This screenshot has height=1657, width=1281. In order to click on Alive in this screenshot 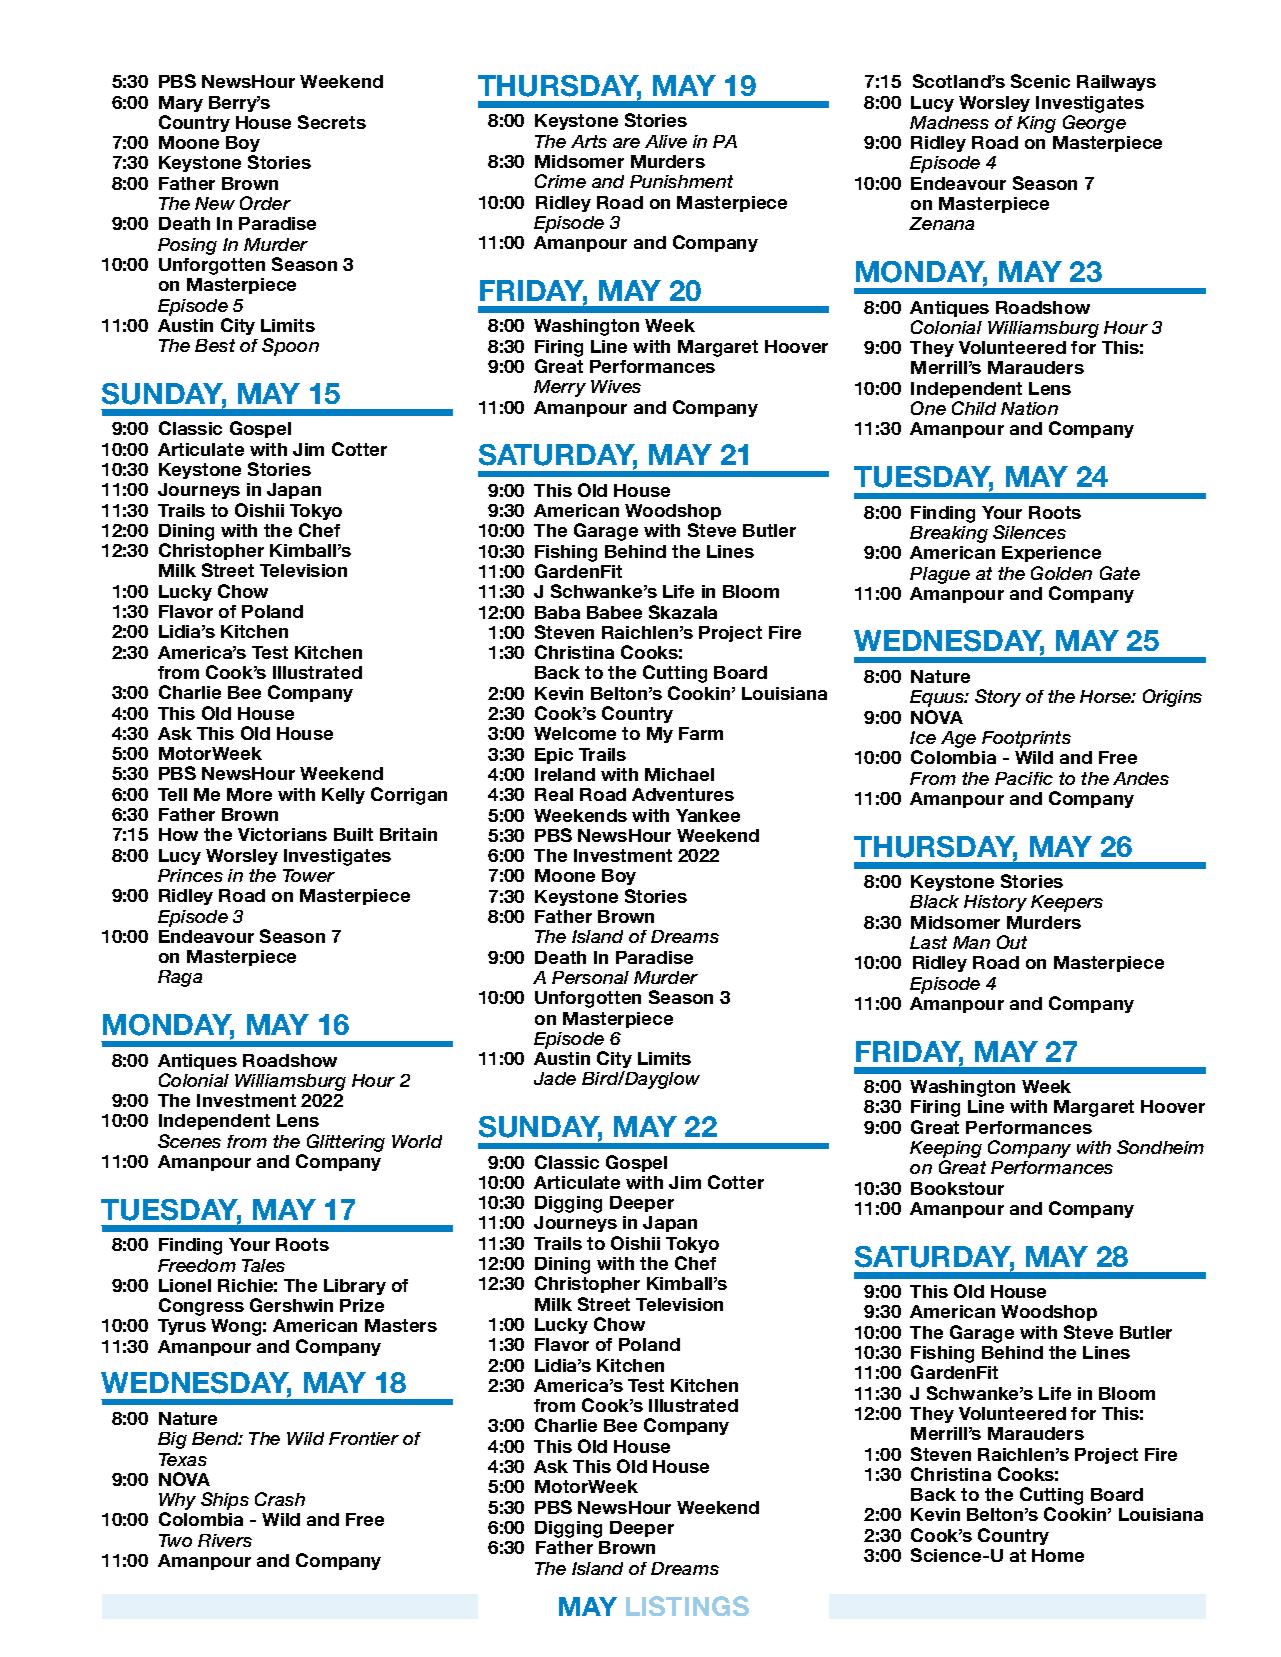, I will do `click(666, 141)`.
